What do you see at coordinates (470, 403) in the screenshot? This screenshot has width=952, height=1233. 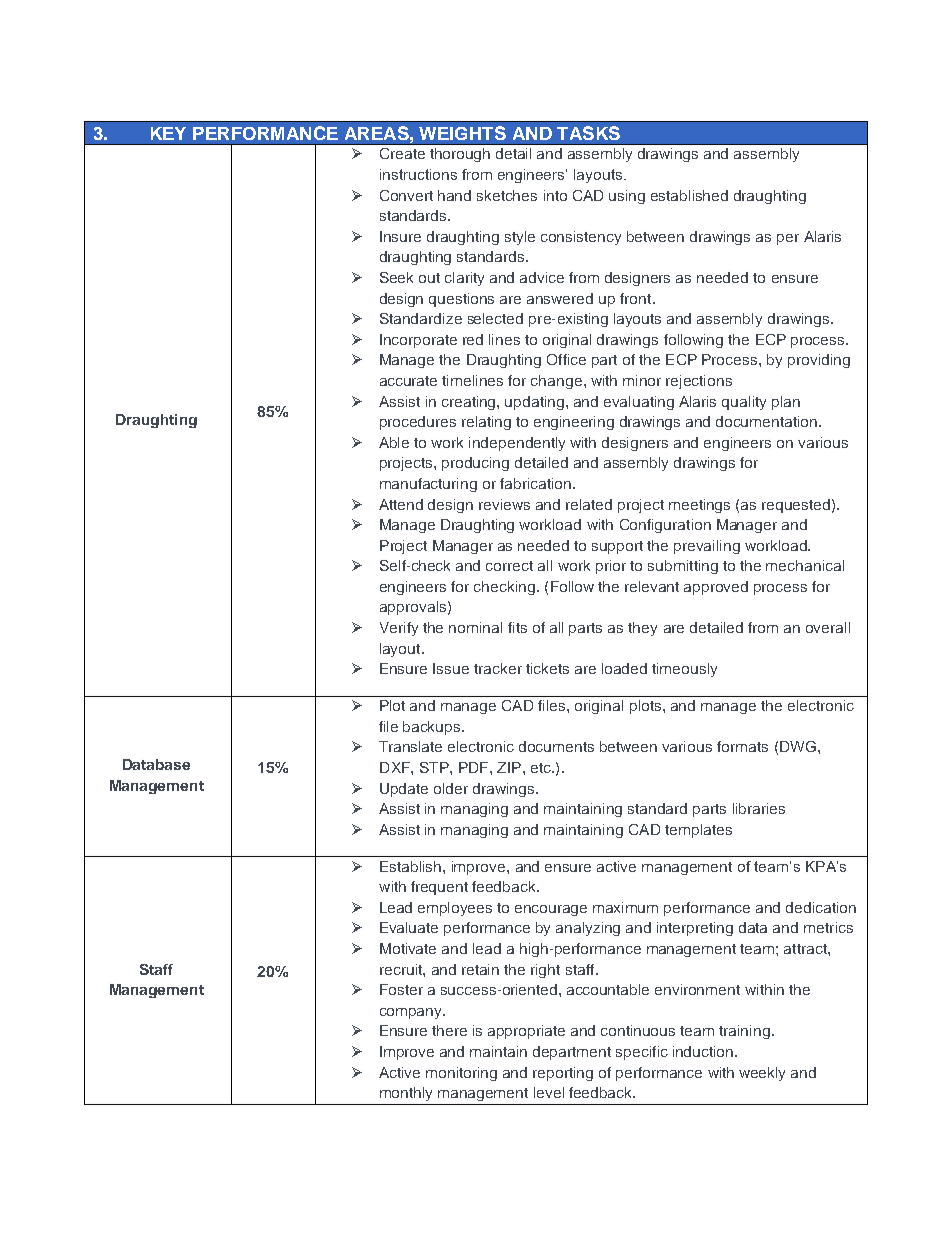 I see `creating` at bounding box center [470, 403].
